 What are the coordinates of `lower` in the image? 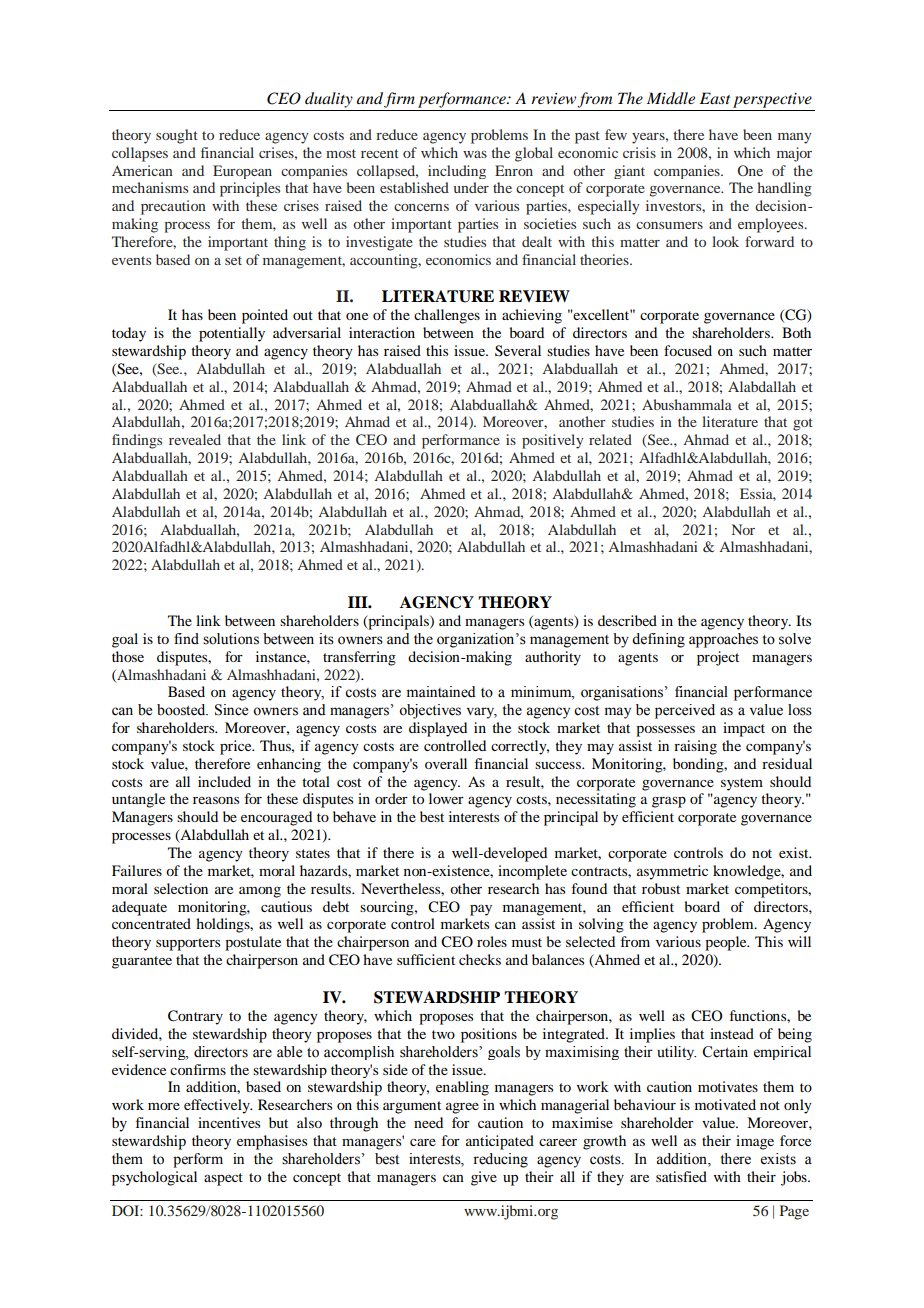 It's located at (446, 798).
